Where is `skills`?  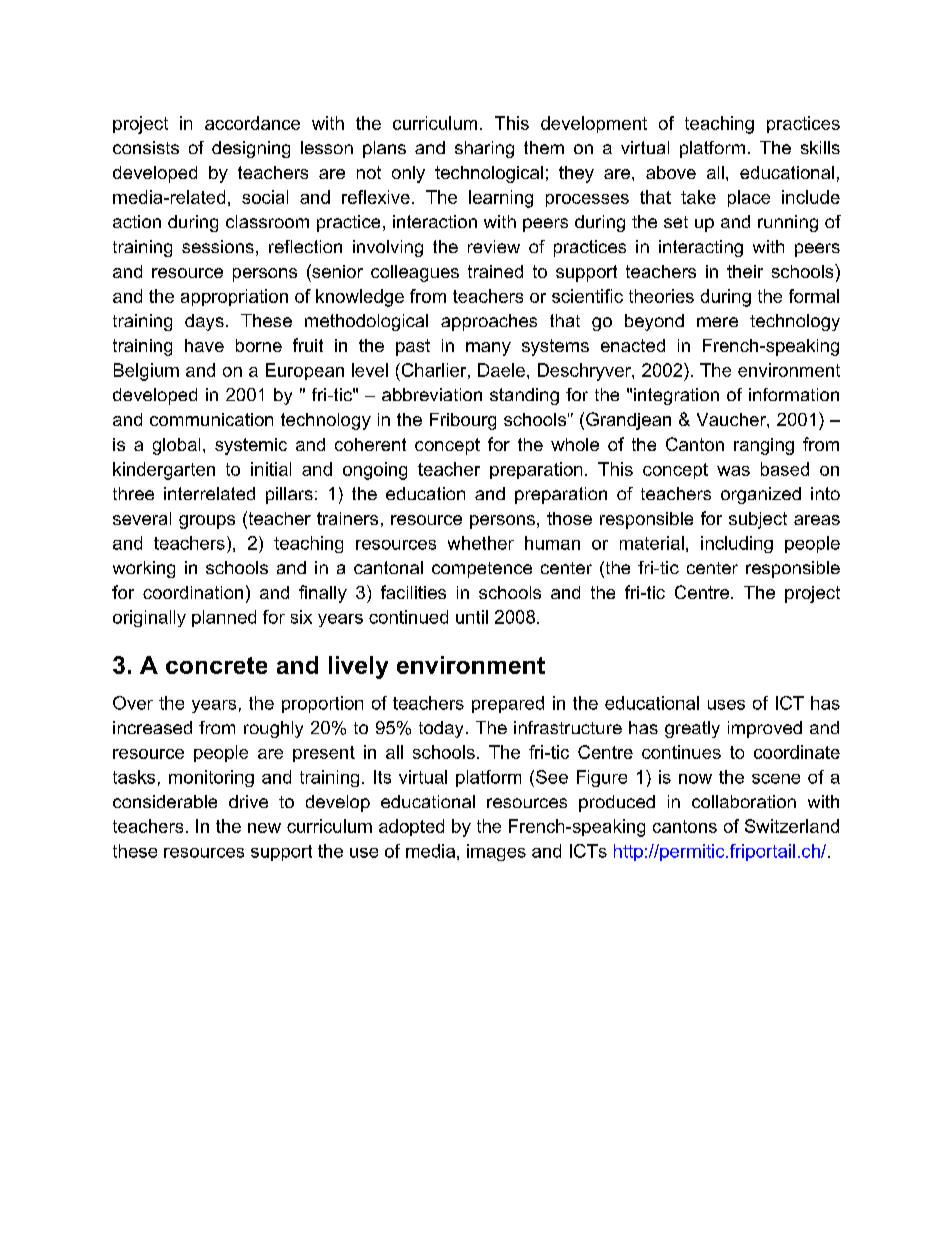 skills is located at coordinates (820, 147).
